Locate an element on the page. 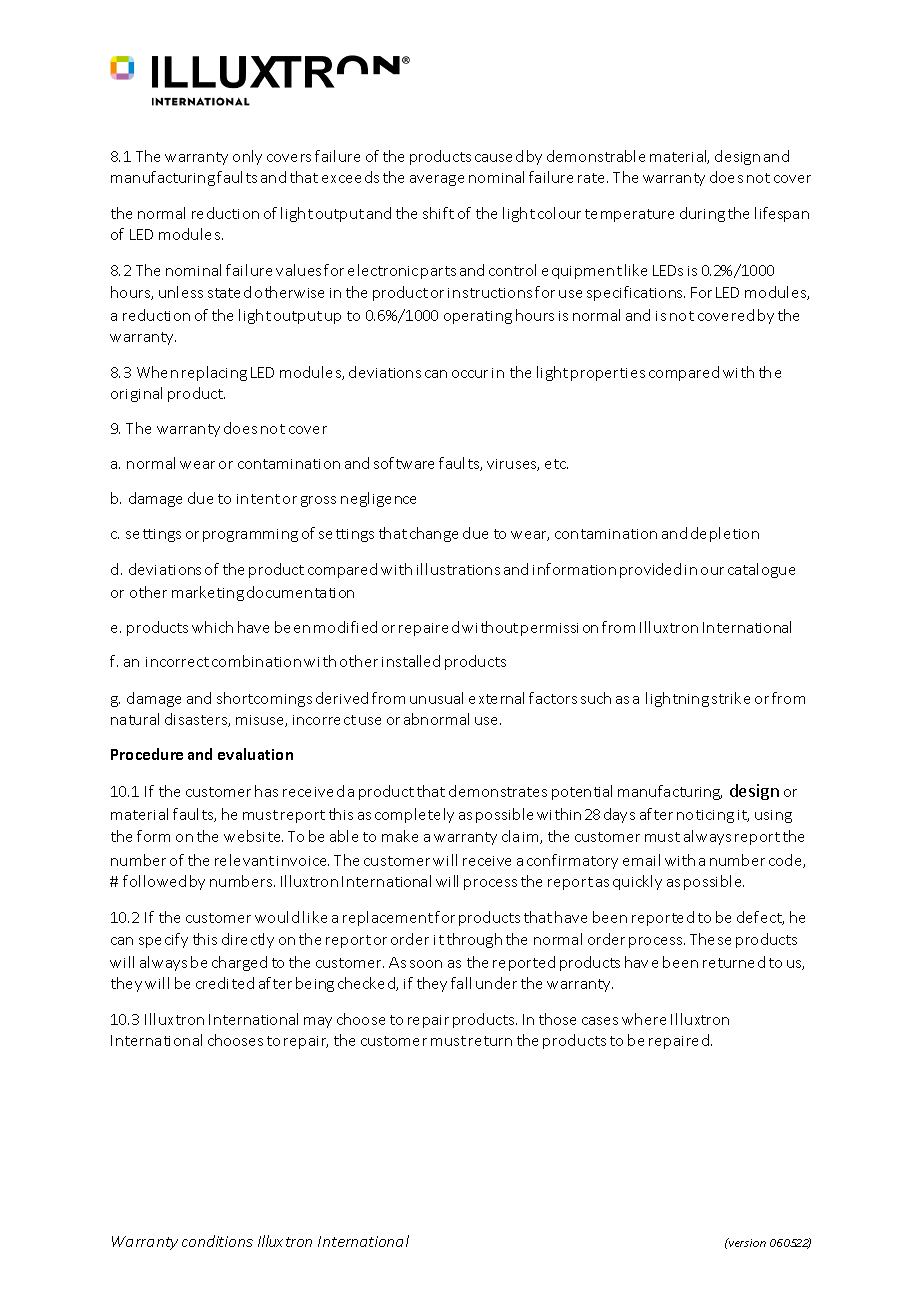 The height and width of the document is (1308, 924). version is located at coordinates (746, 1242).
